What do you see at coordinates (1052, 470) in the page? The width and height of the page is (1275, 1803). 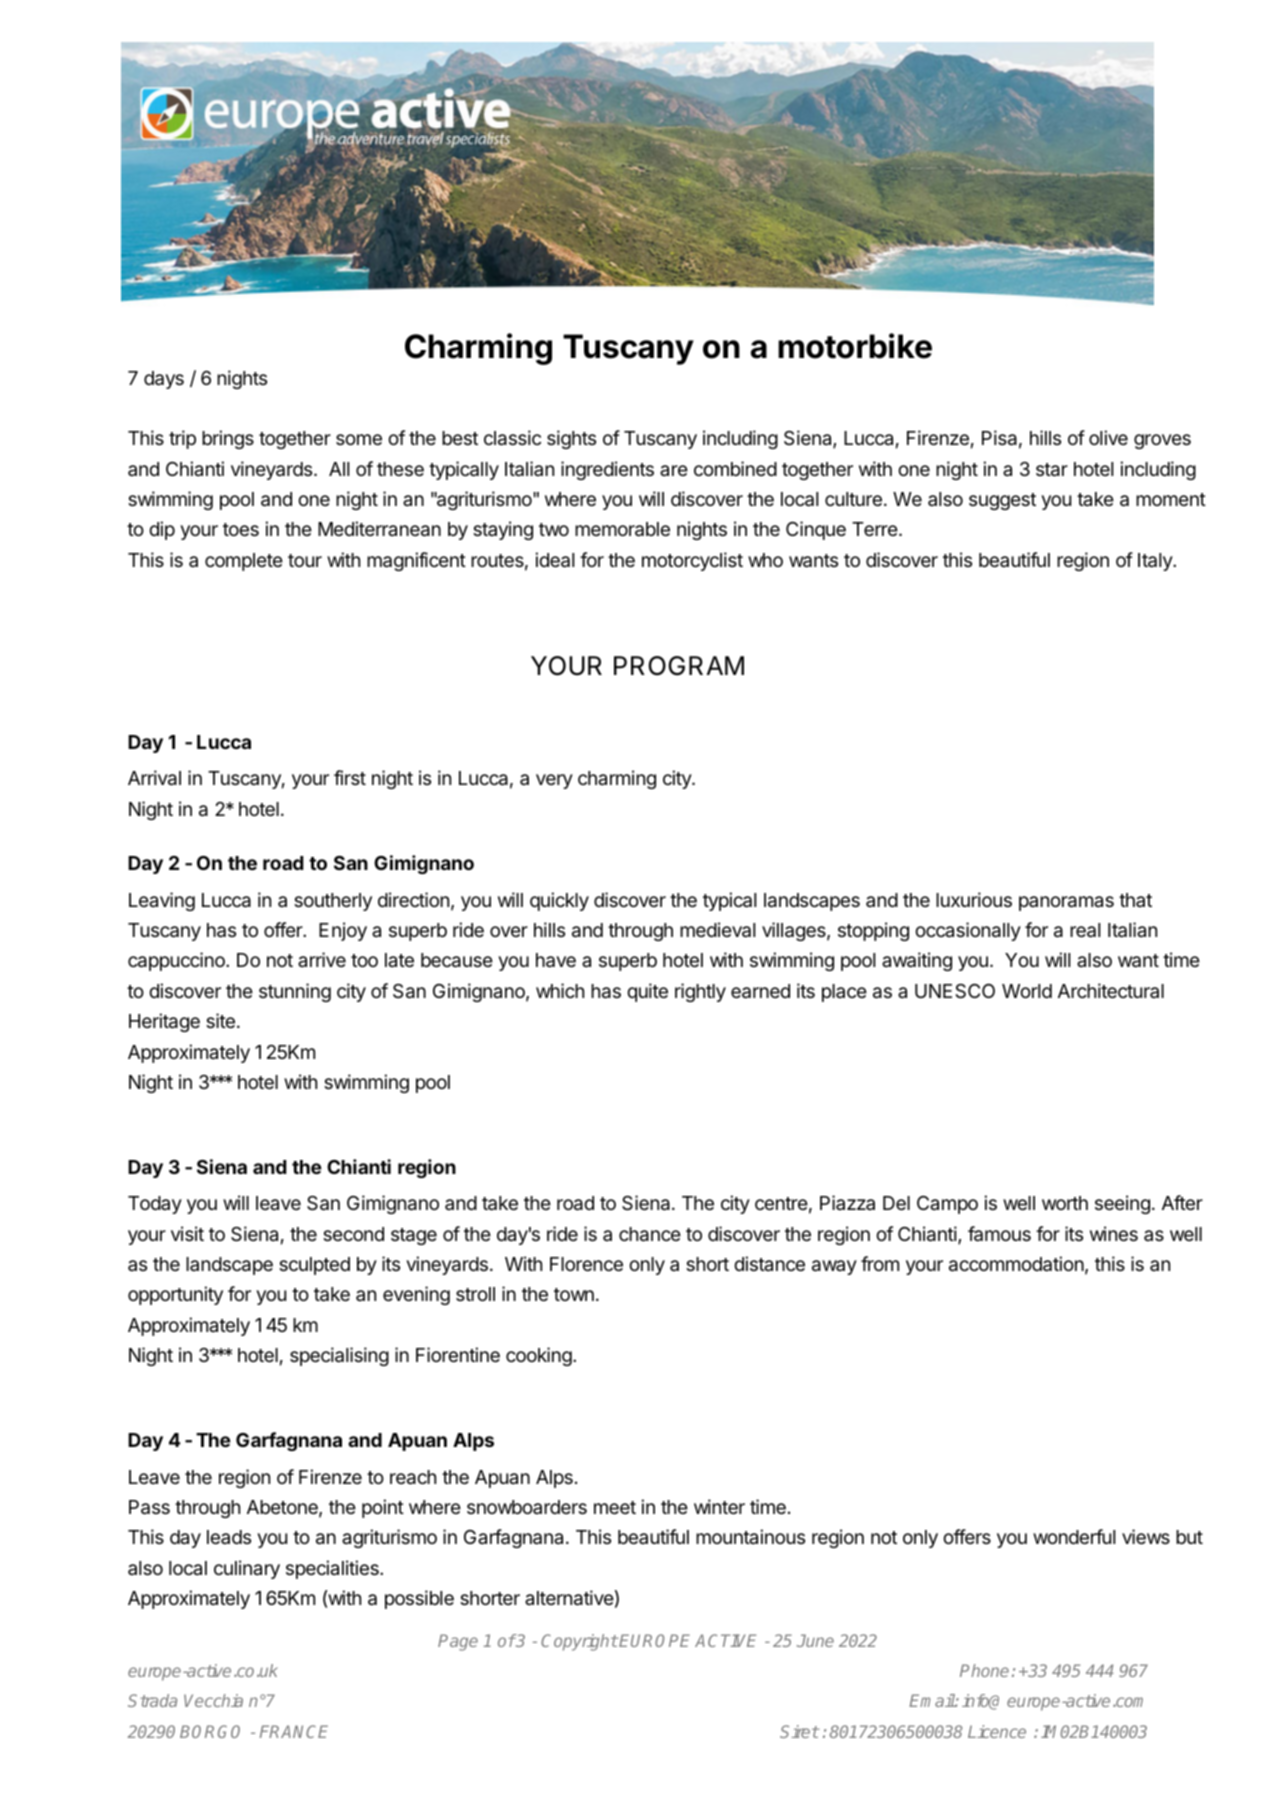 I see `star` at bounding box center [1052, 470].
